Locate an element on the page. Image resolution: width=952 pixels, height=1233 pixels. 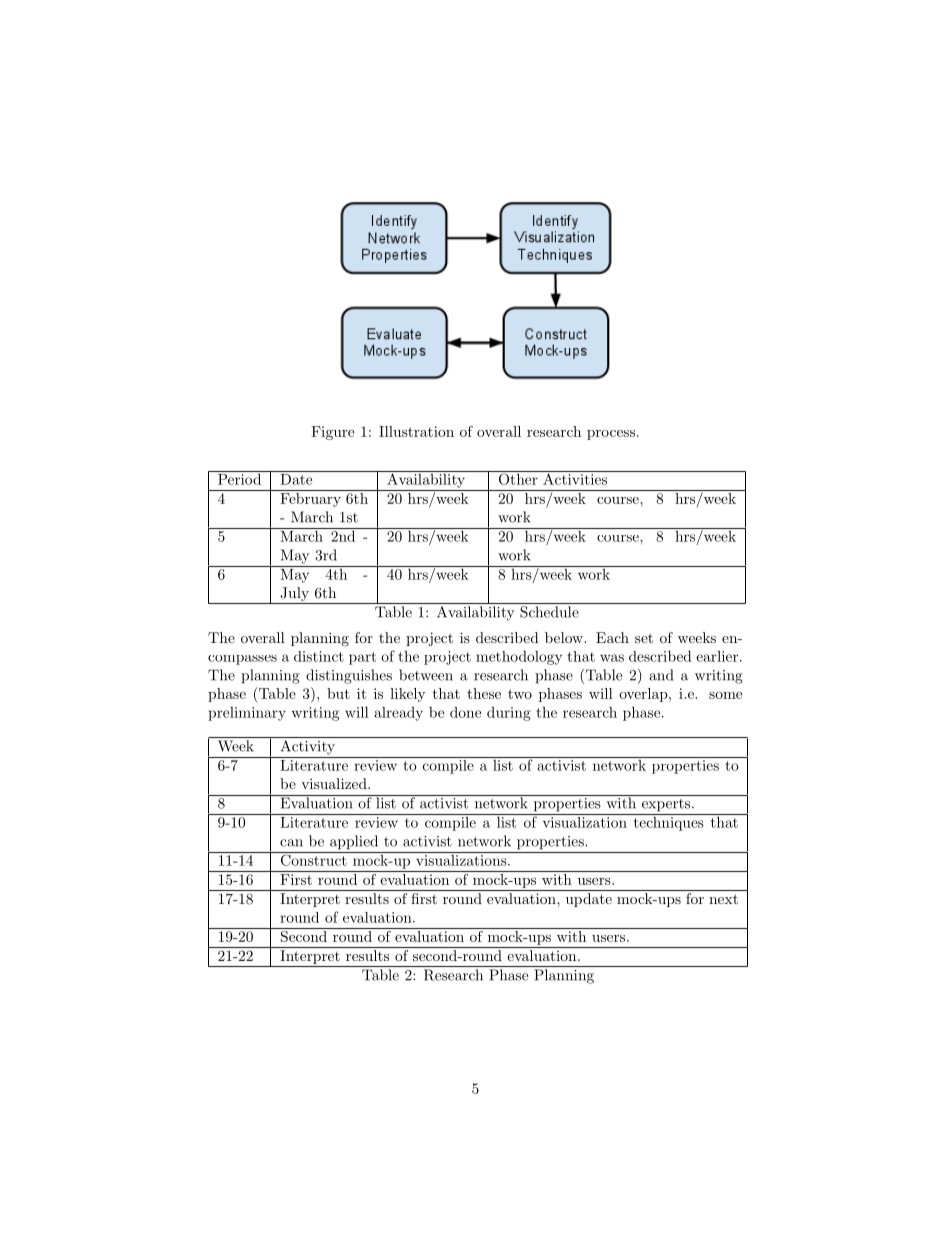
set is located at coordinates (644, 638).
